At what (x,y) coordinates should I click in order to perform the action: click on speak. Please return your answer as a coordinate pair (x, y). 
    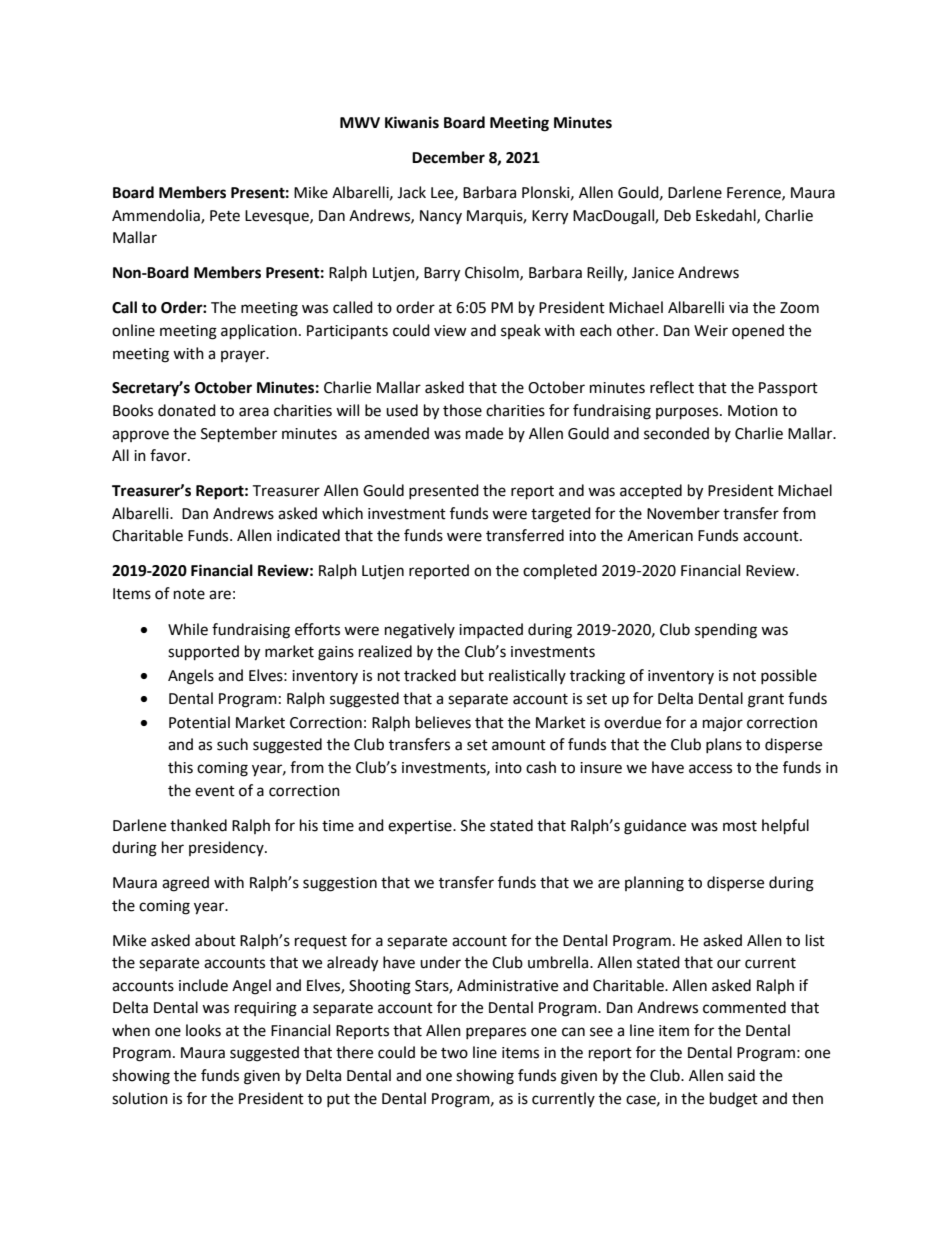
    Looking at the image, I should click on (521, 331).
